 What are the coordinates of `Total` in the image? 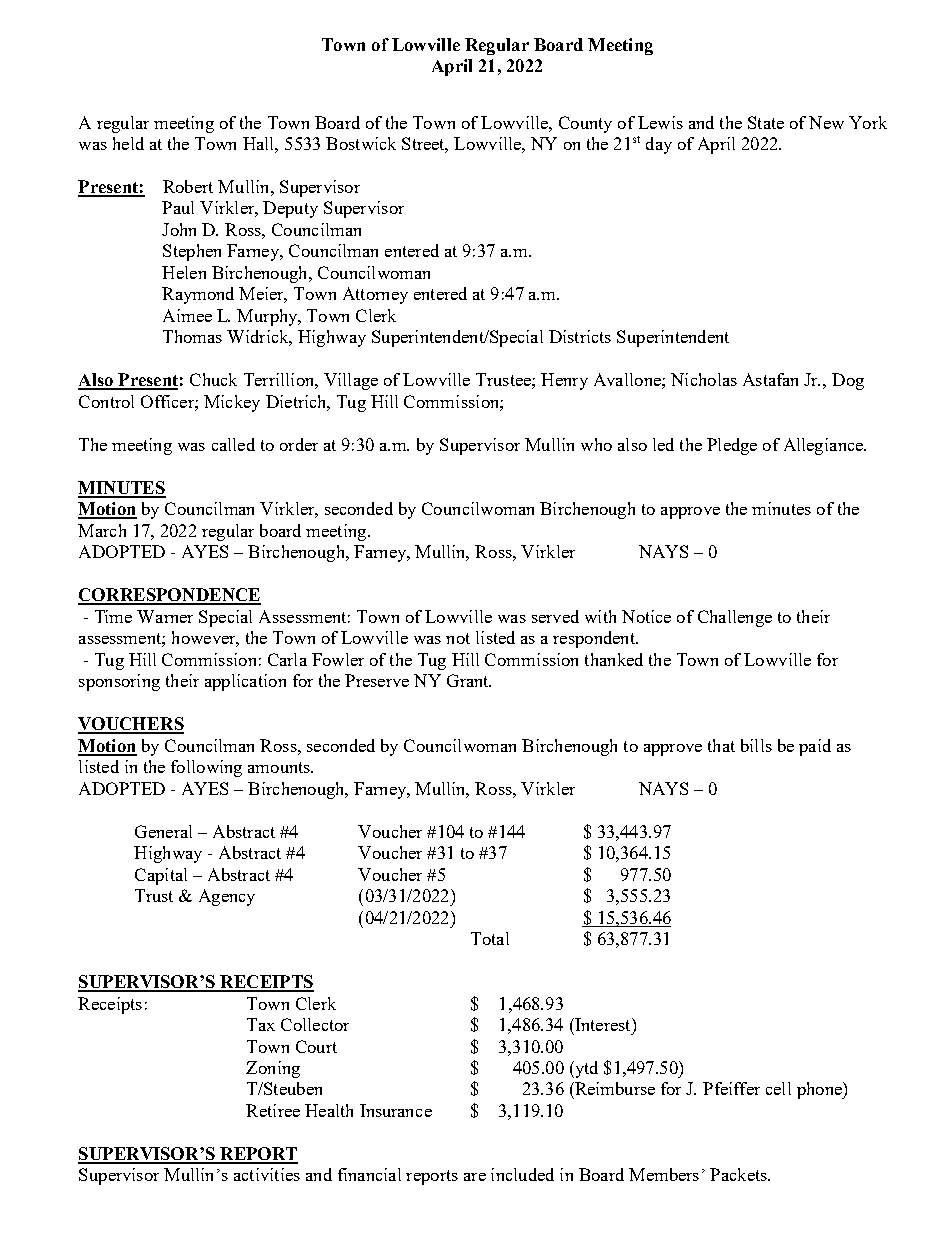 It's located at (490, 938).
